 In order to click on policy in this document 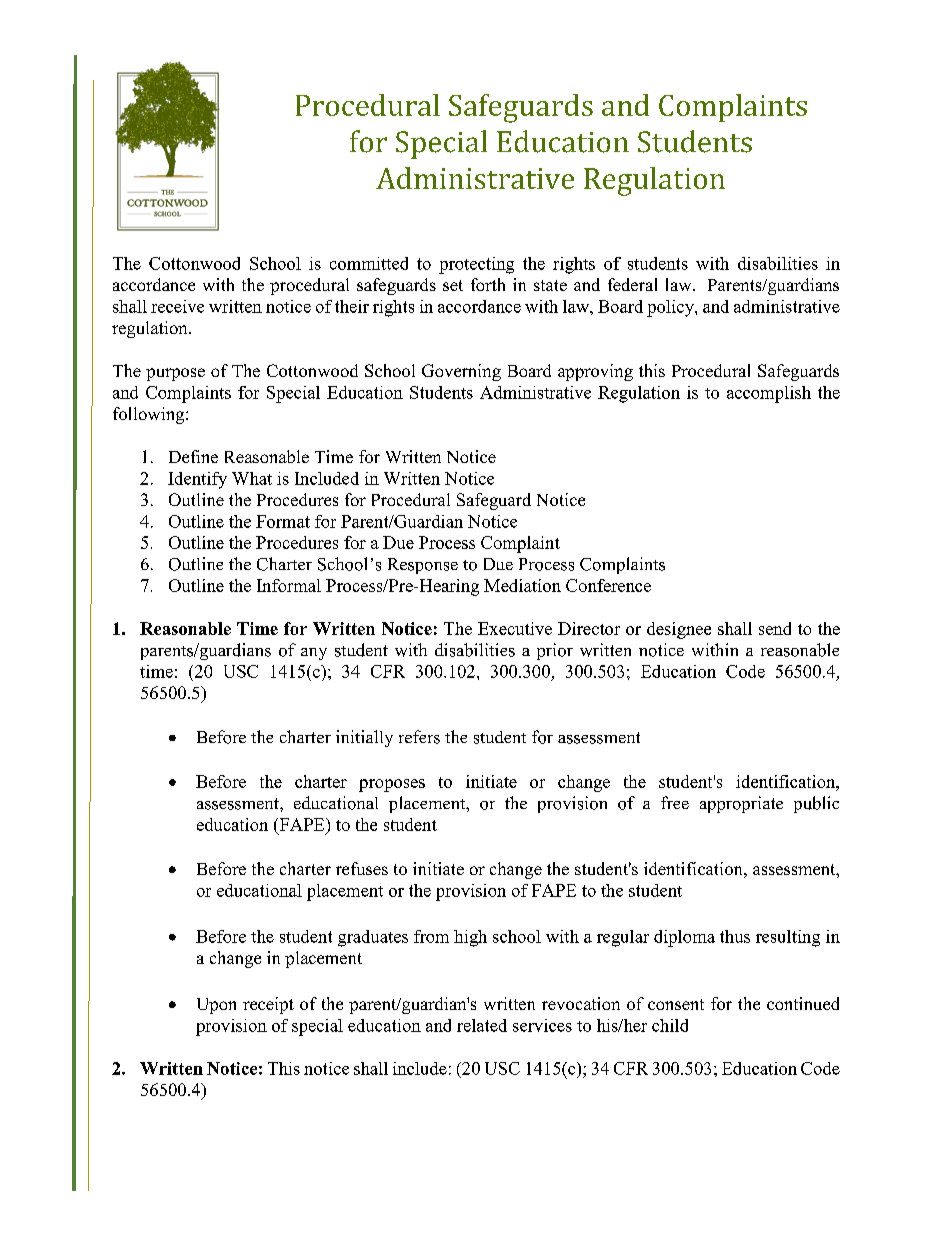, I will do `click(671, 308)`.
